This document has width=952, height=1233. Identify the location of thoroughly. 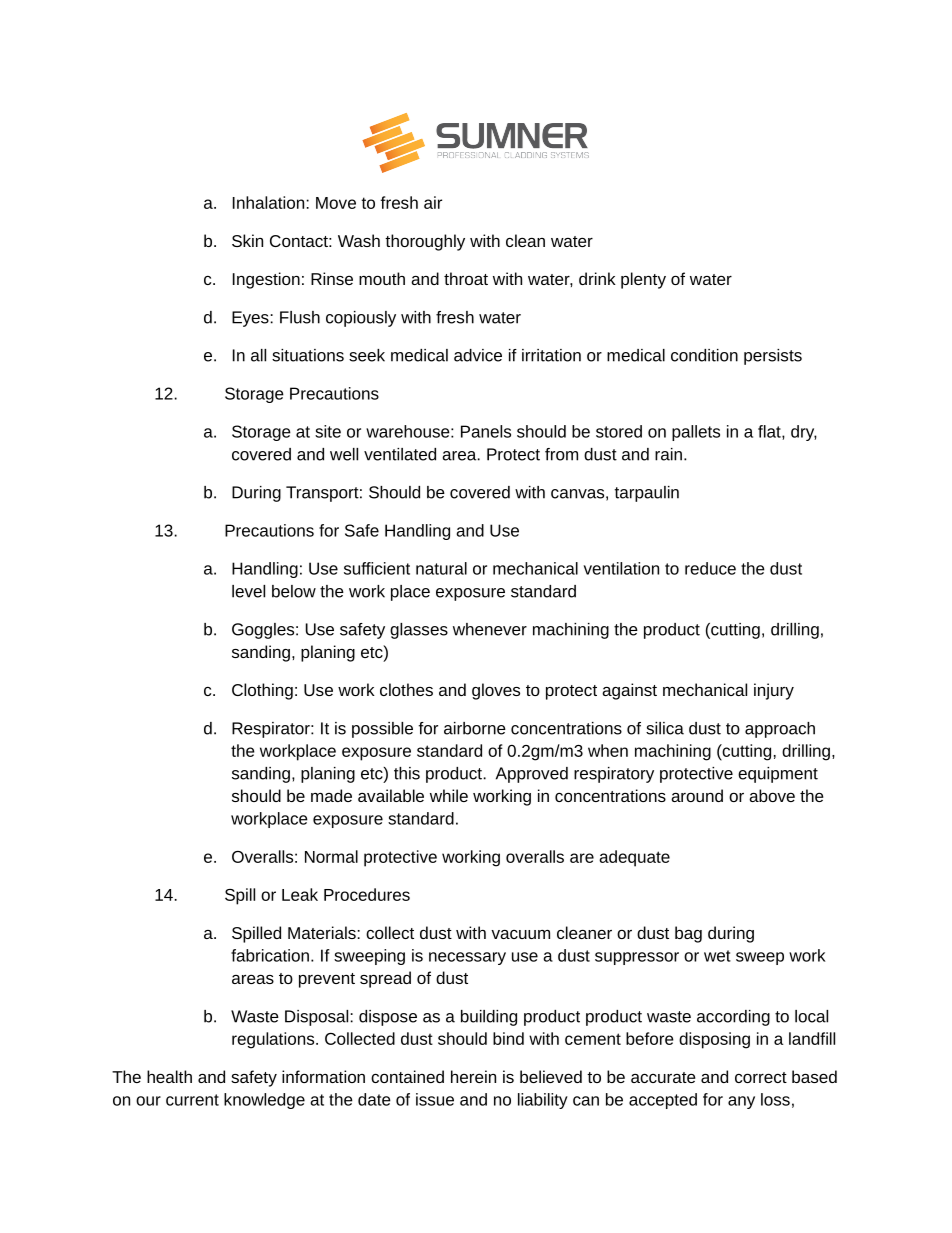
(425, 242).
